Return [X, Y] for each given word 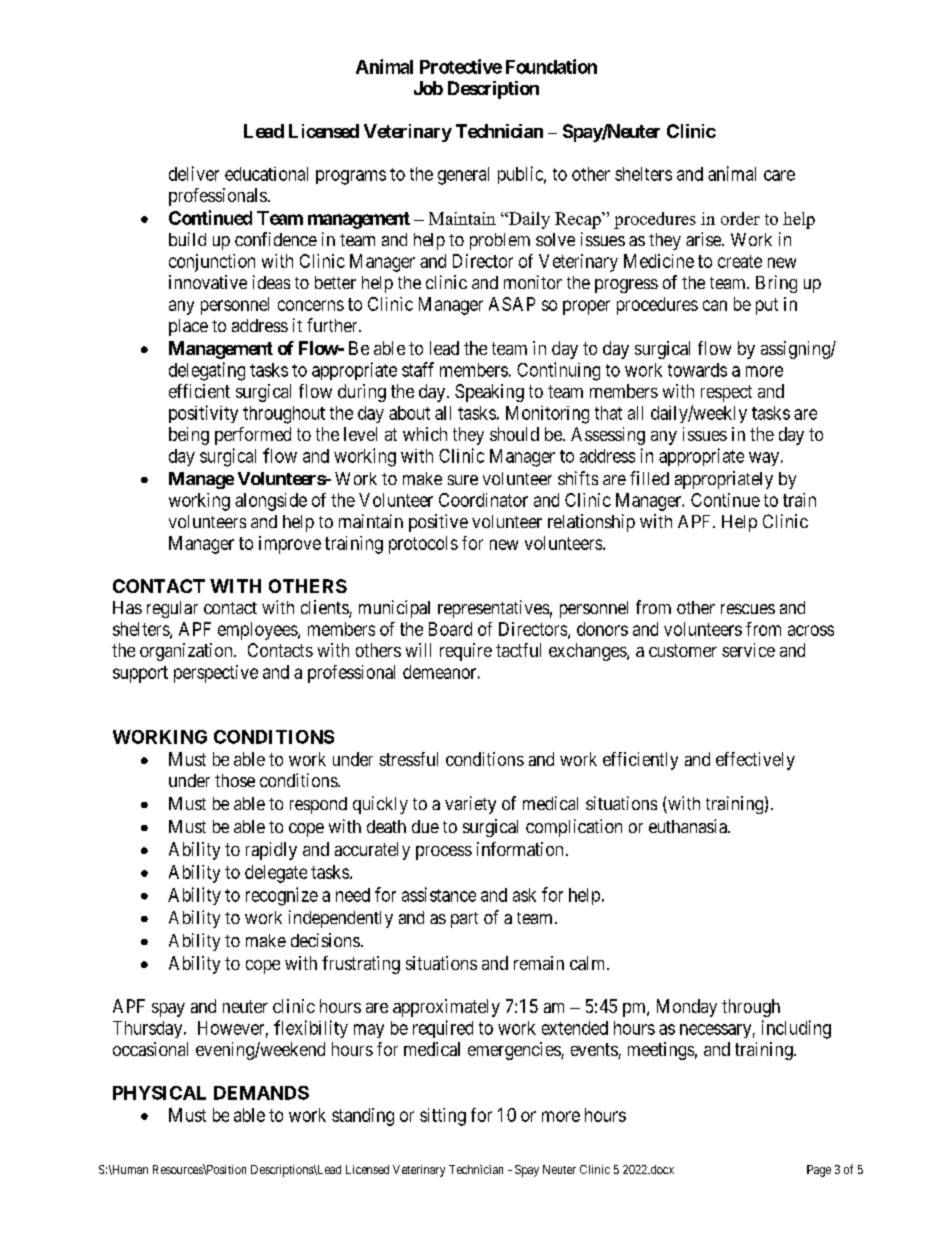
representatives [493, 609]
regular [172, 609]
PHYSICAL [159, 1093]
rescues [748, 609]
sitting [443, 1117]
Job [428, 88]
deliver [194, 173]
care [779, 175]
